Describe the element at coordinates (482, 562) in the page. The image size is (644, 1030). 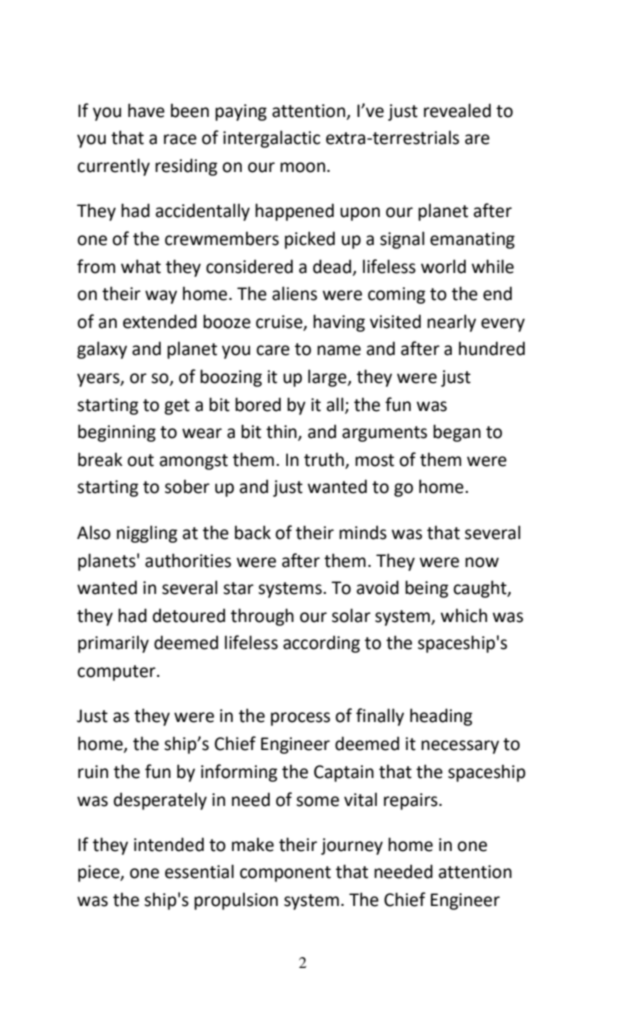
I see `now` at that location.
